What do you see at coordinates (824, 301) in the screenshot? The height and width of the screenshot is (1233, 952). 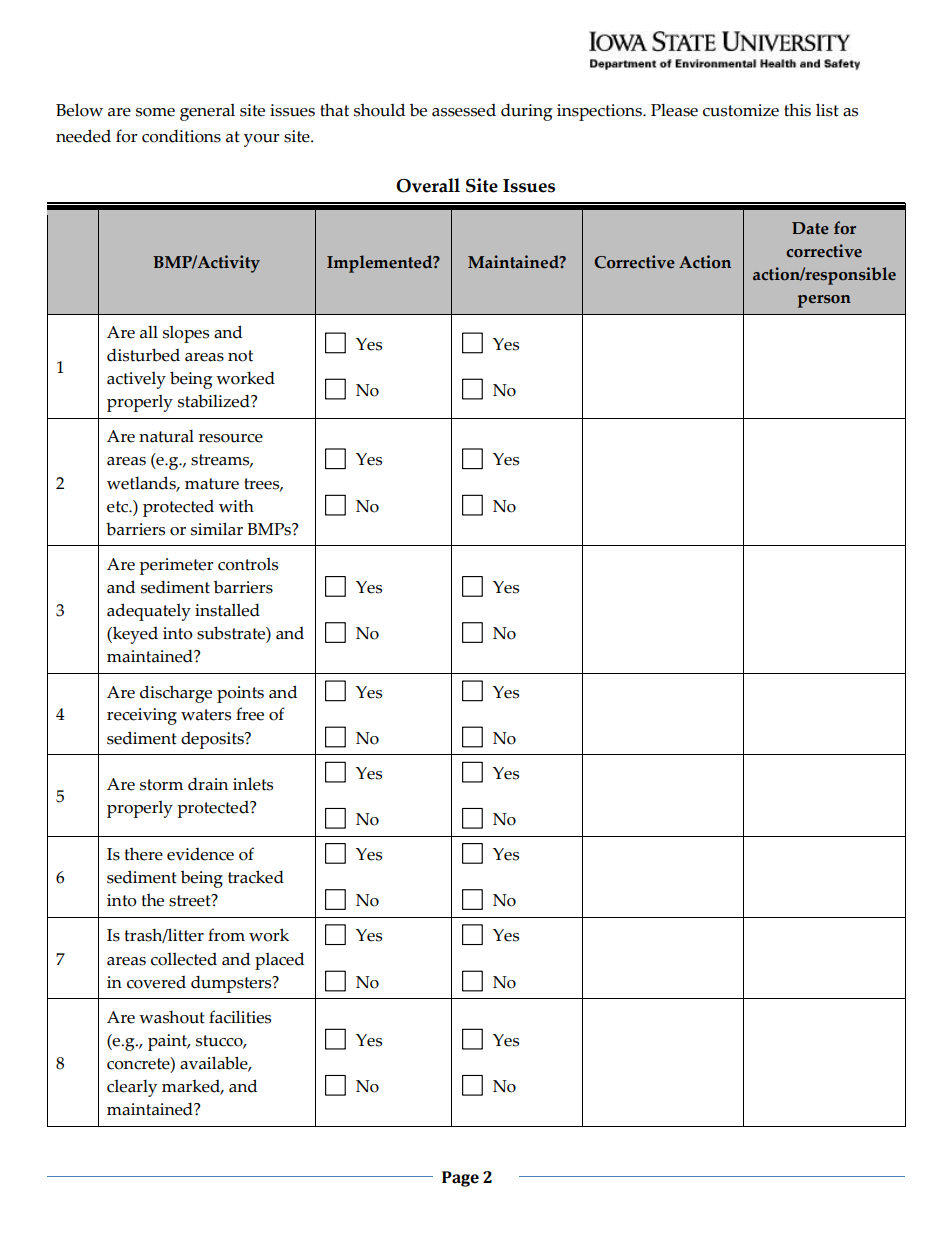 I see `person` at bounding box center [824, 301].
